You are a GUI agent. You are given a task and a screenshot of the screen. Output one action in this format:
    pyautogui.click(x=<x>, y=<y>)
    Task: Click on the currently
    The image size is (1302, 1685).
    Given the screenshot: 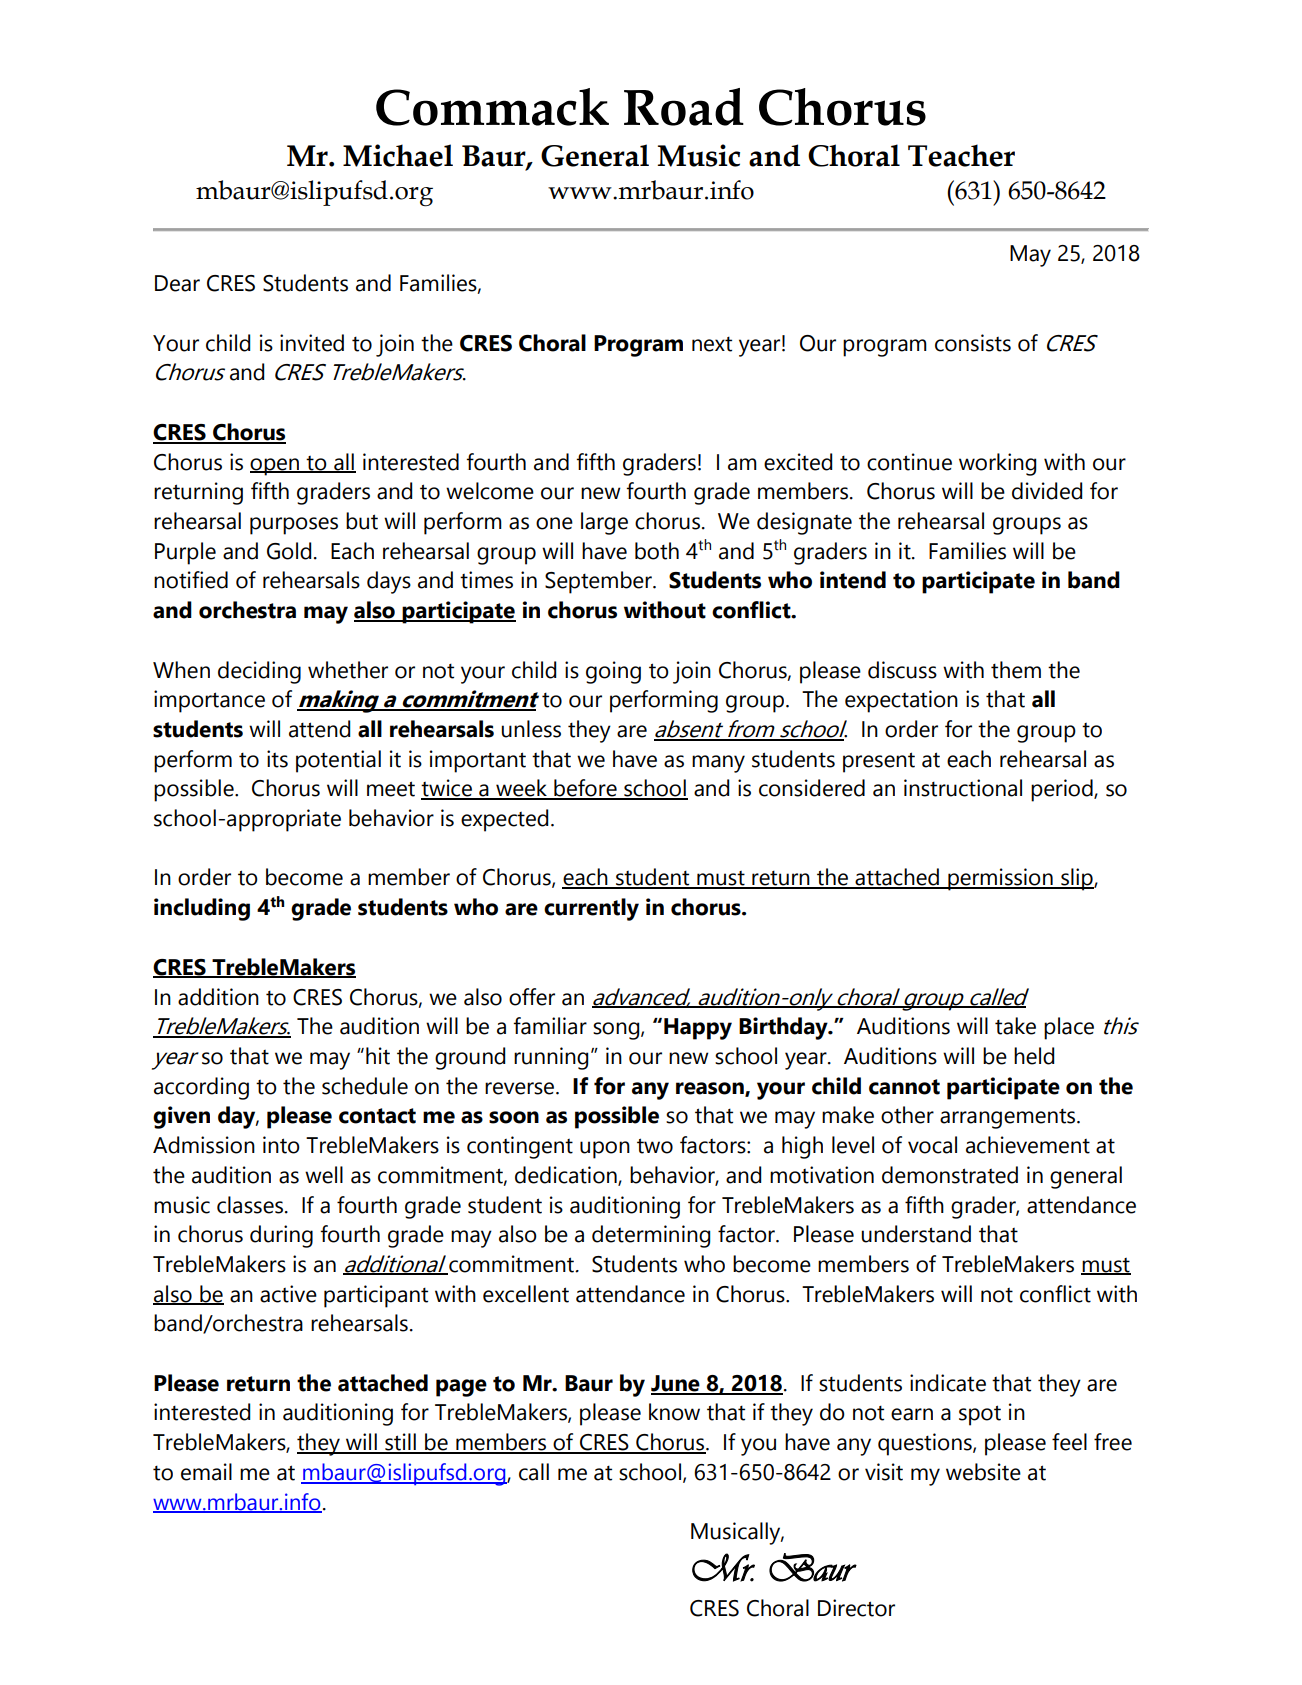 What is the action you would take?
    pyautogui.click(x=591, y=909)
